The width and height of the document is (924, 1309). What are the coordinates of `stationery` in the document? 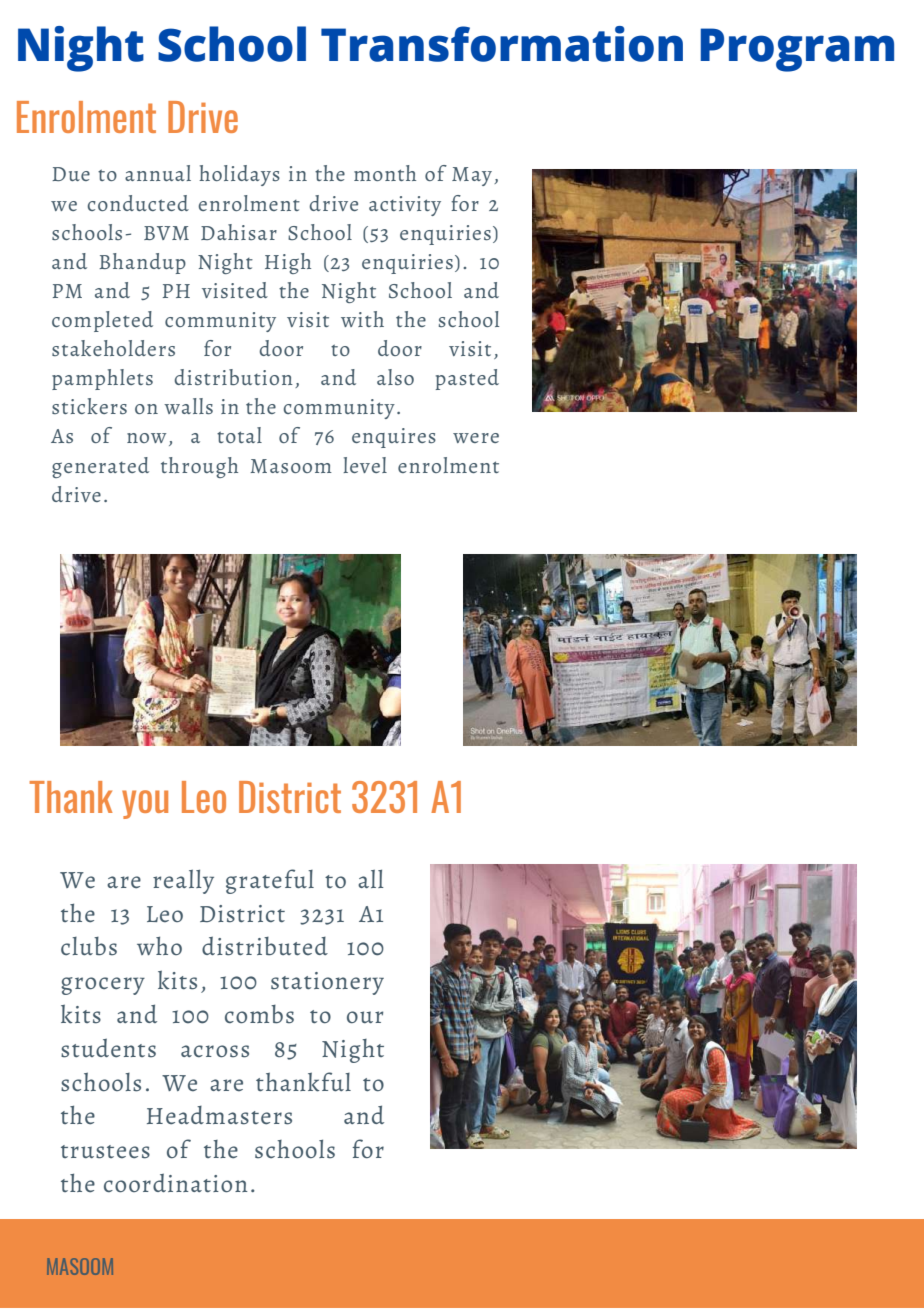 It's located at (327, 983).
